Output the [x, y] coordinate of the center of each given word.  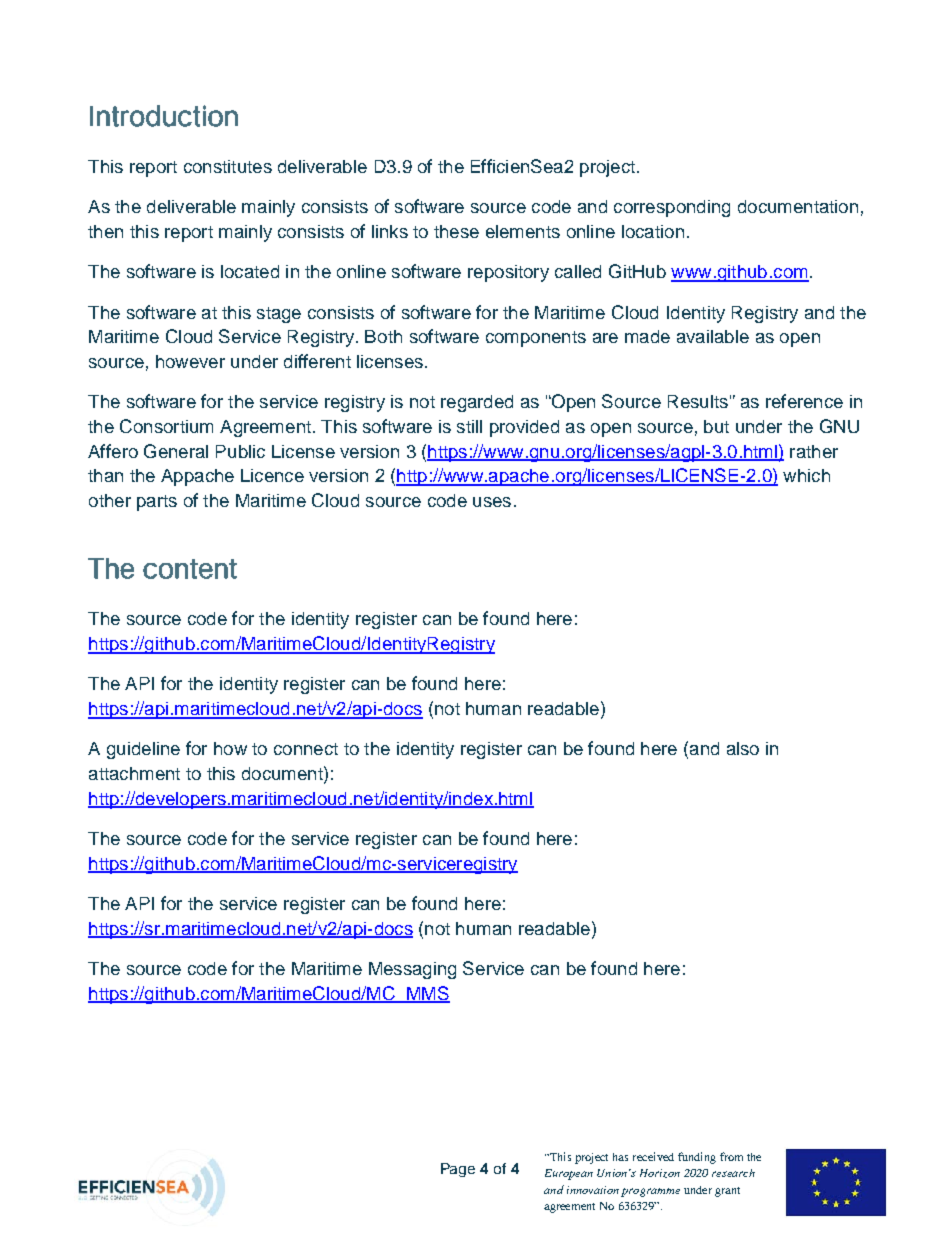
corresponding [672, 208]
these [456, 231]
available [713, 336]
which [806, 475]
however [190, 361]
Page [458, 1170]
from [731, 1156]
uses [492, 502]
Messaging [412, 970]
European [569, 1174]
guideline [143, 750]
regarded [477, 403]
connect [306, 749]
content [190, 569]
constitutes [228, 166]
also [743, 748]
